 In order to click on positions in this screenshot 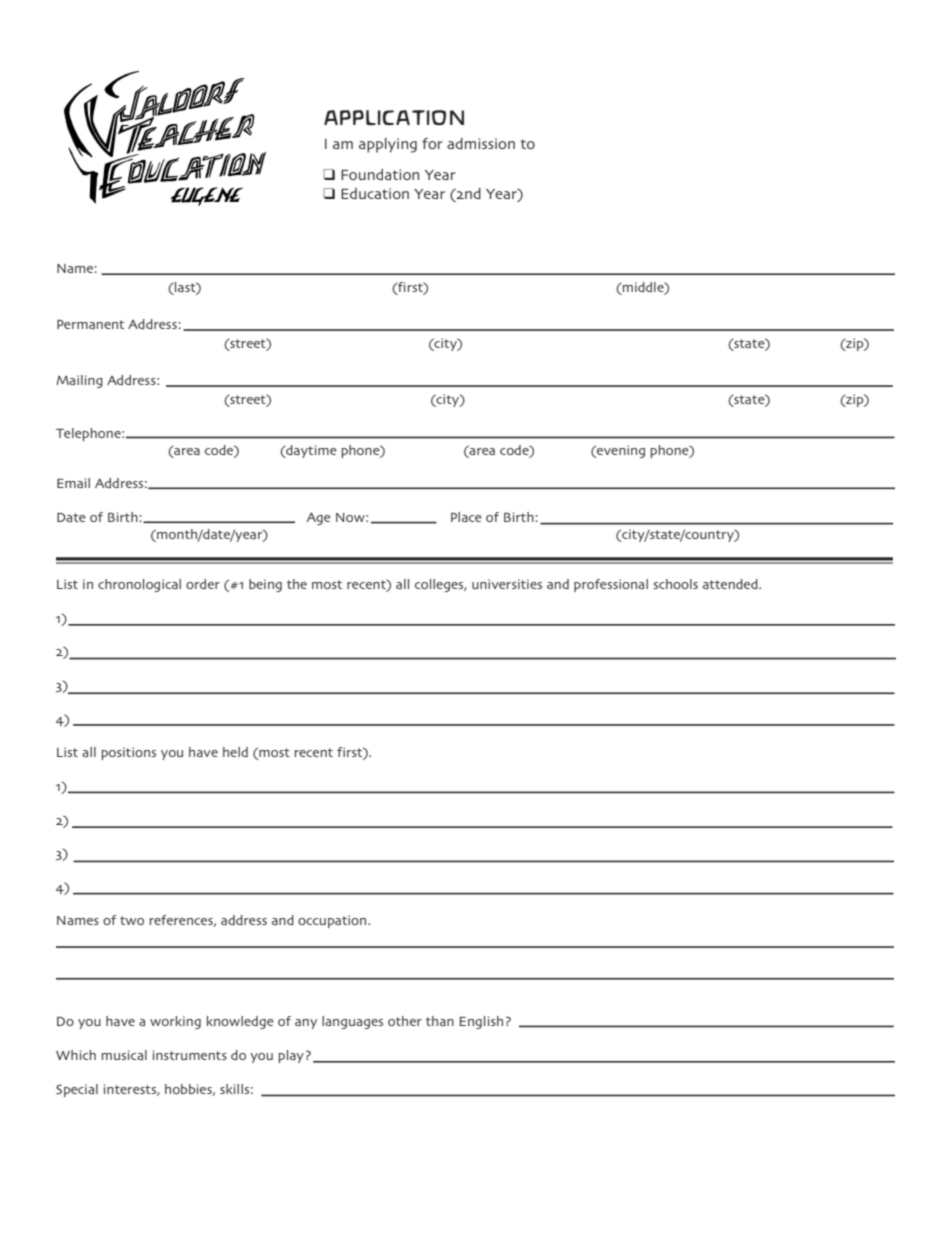, I will do `click(129, 753)`.
